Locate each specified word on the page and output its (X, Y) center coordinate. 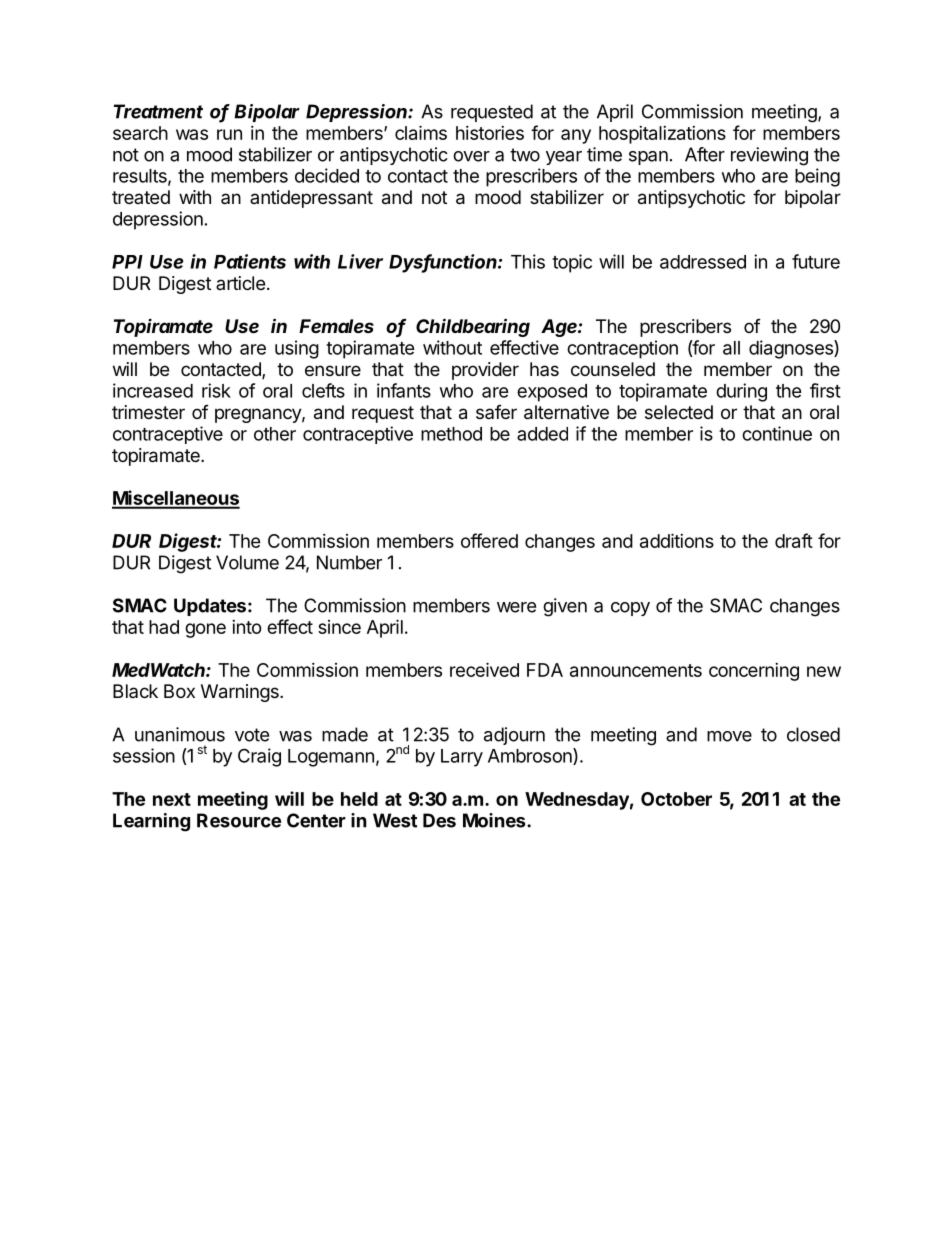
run (229, 134)
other (275, 434)
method (451, 434)
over (471, 156)
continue (777, 433)
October (676, 799)
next (172, 799)
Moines (495, 820)
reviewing (769, 156)
